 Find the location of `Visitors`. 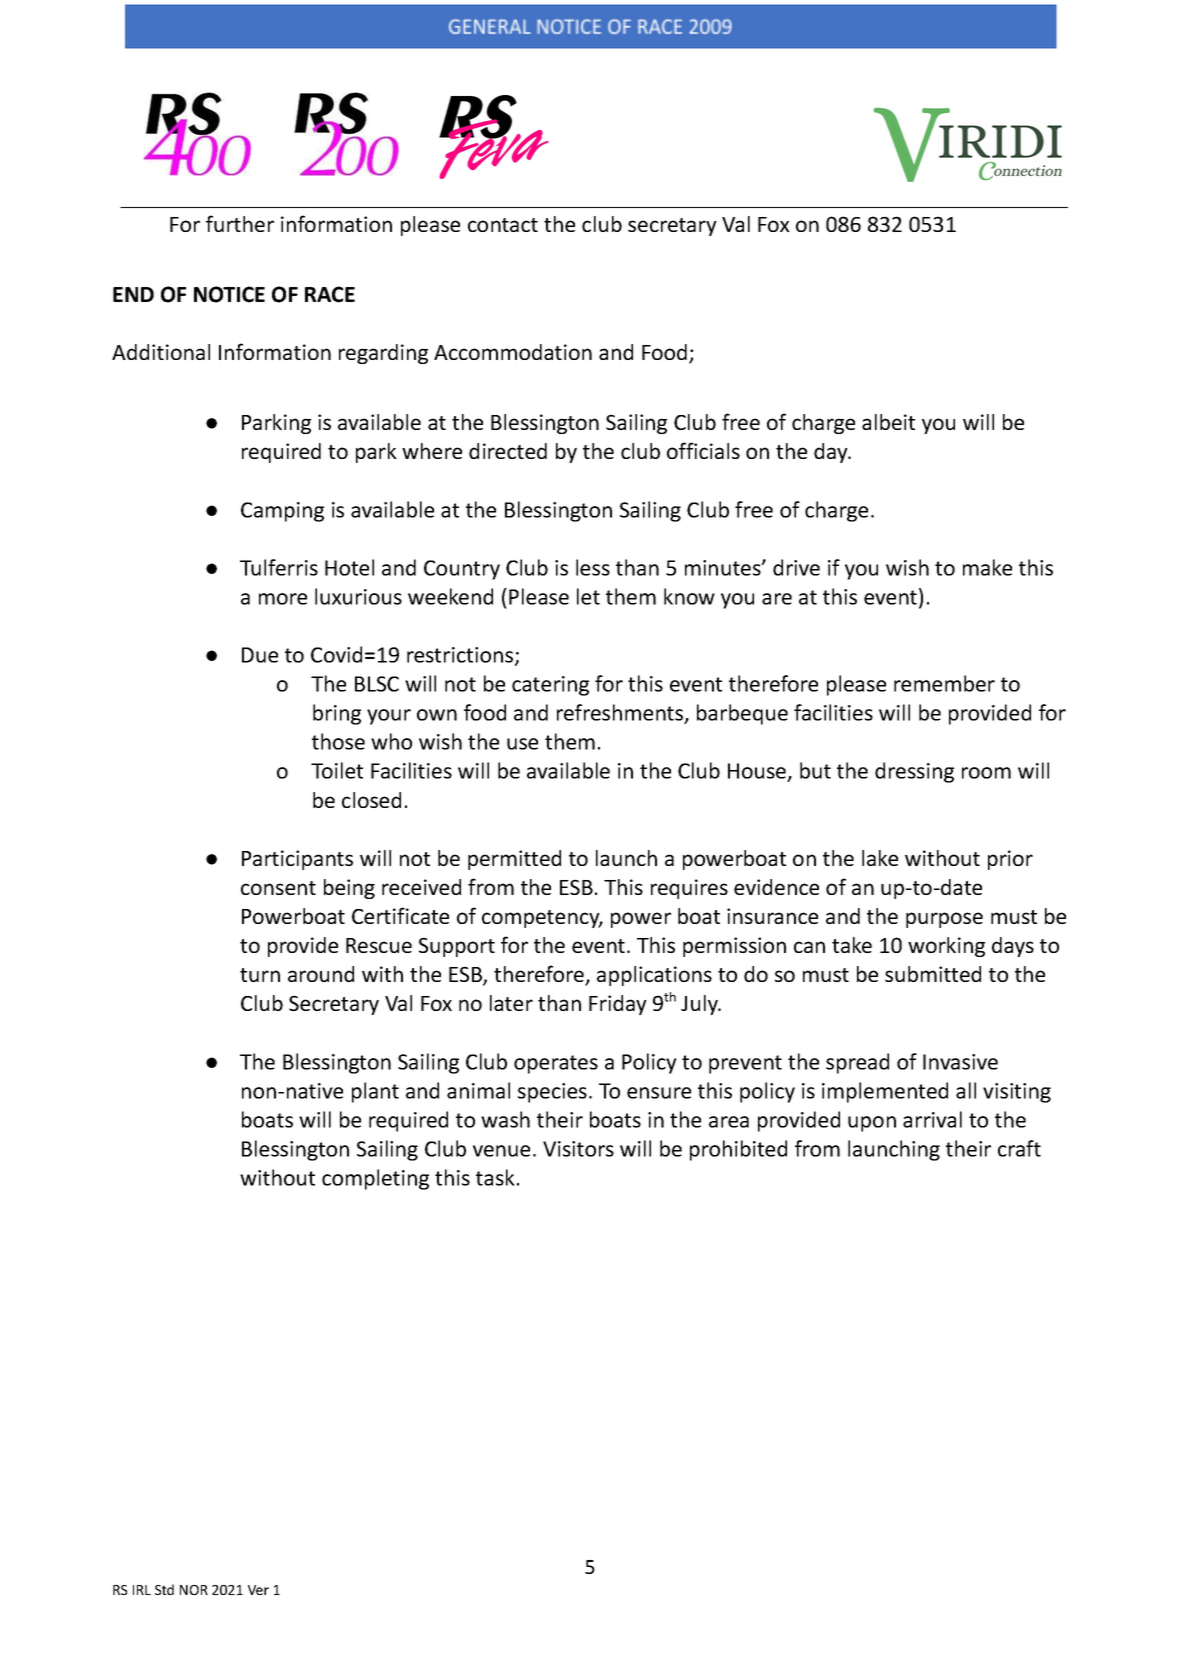

Visitors is located at coordinates (578, 1149).
